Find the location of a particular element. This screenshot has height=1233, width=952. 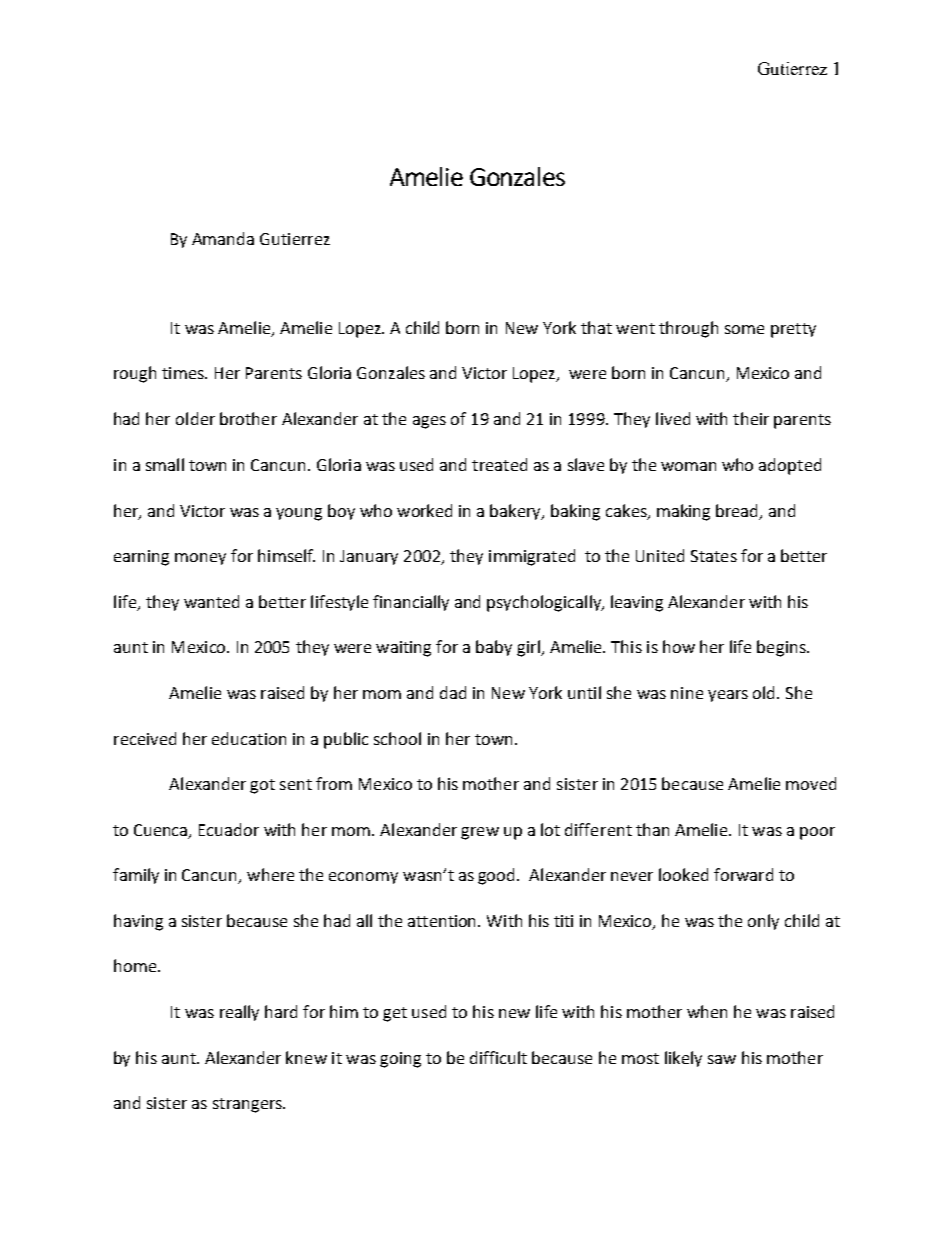

strangers is located at coordinates (248, 1105).
